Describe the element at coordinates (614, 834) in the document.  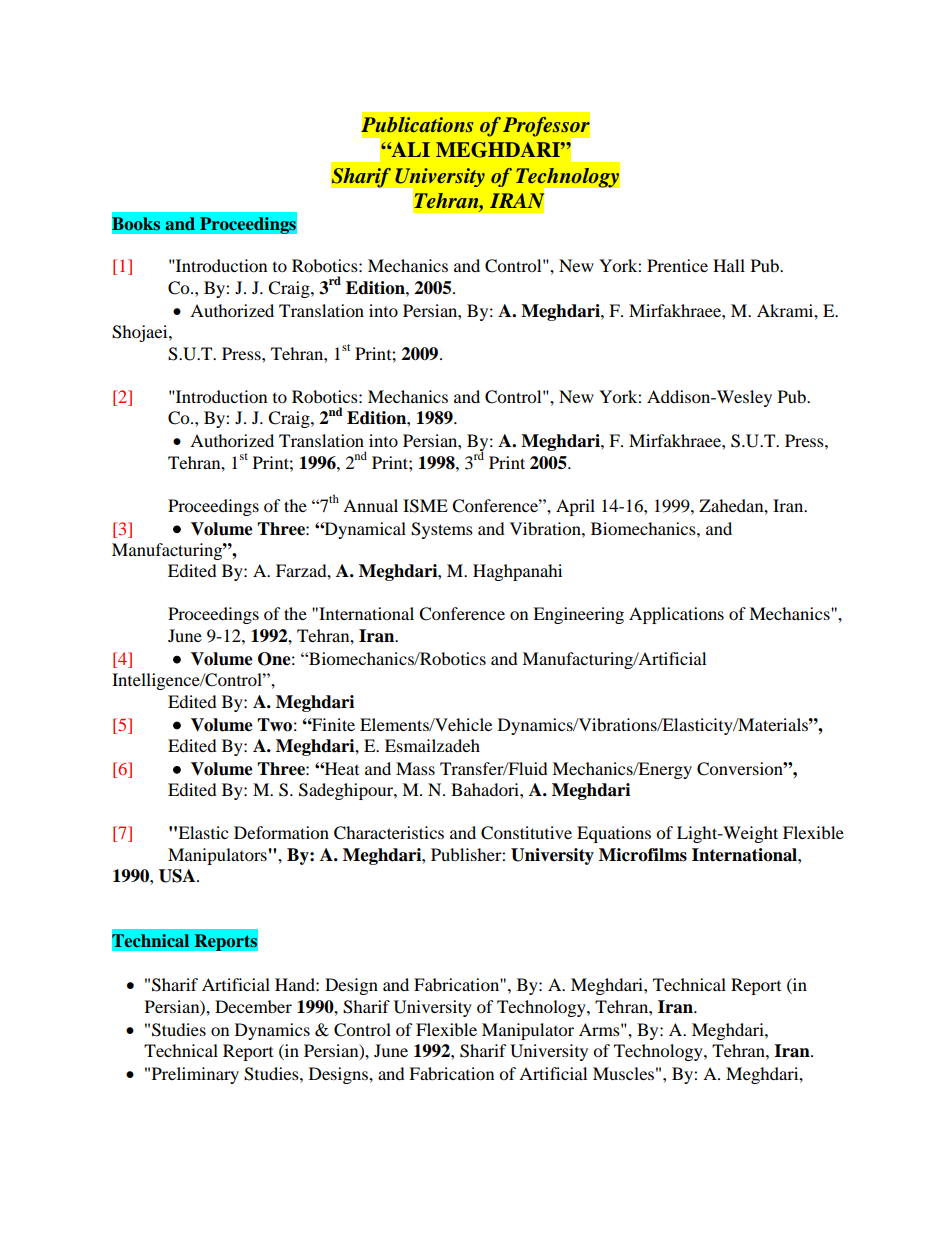
I see `Equations` at that location.
